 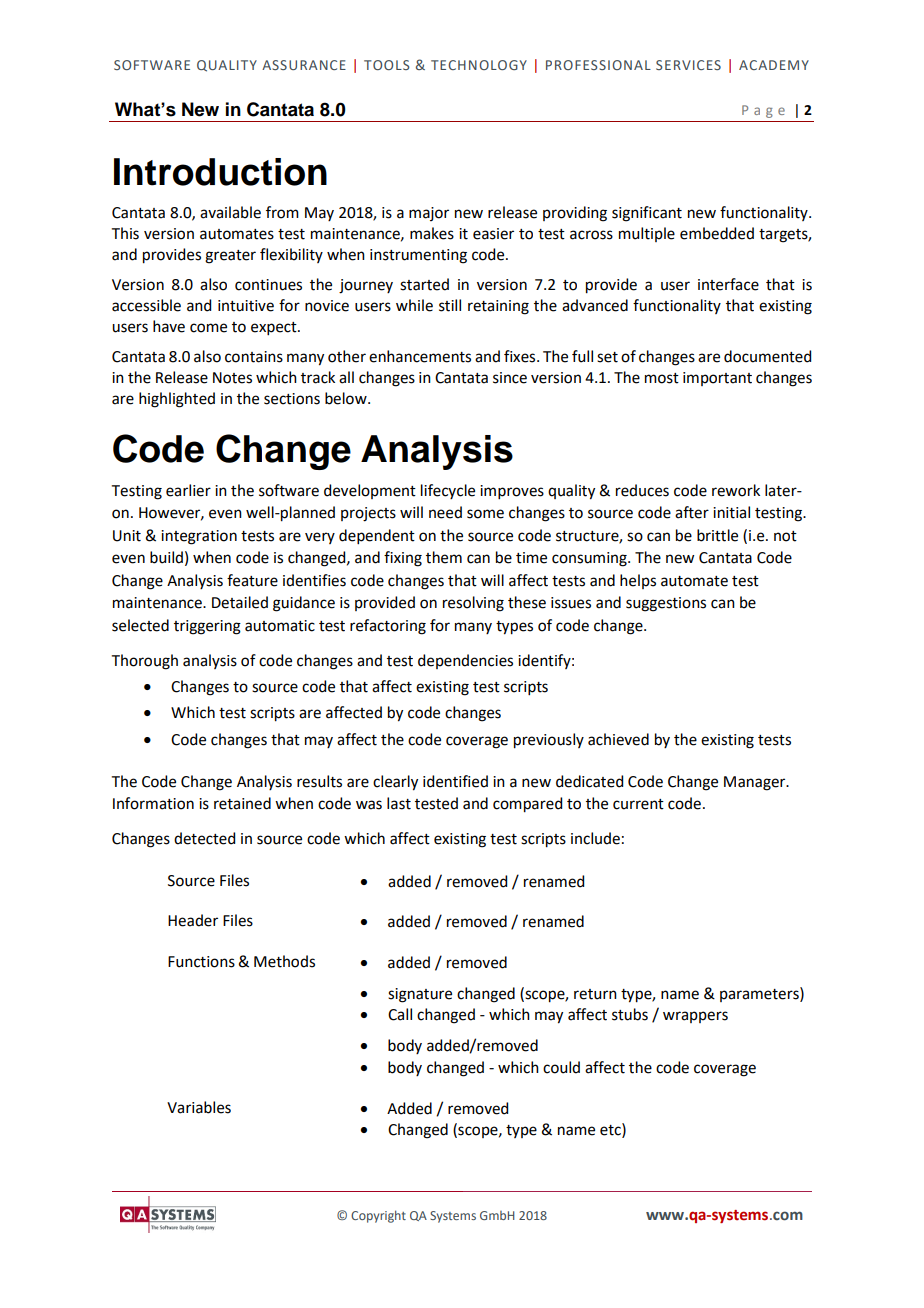 I want to click on lifecycle, so click(x=448, y=491).
